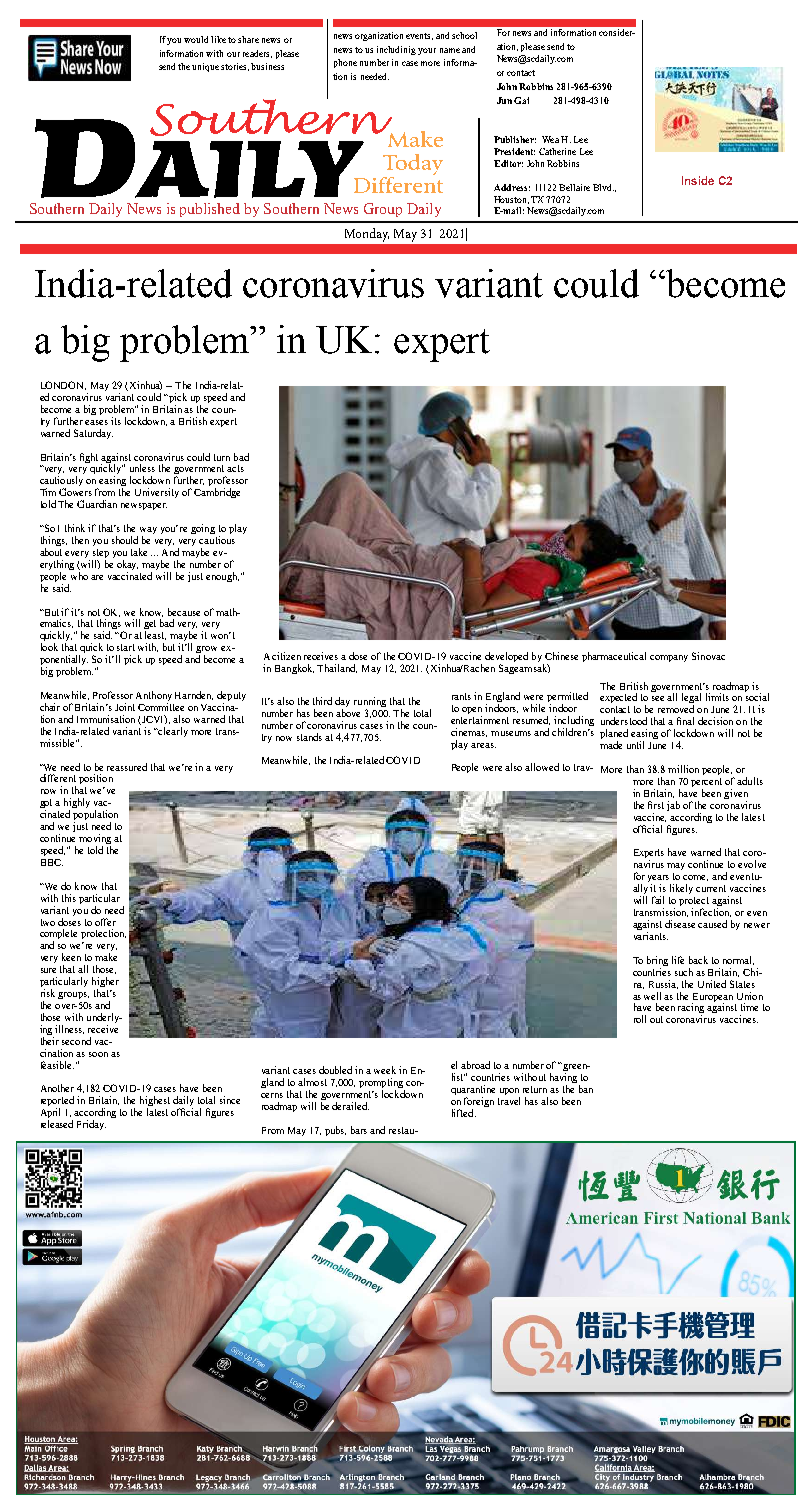 The height and width of the screenshot is (1512, 812). I want to click on company, so click(669, 658).
